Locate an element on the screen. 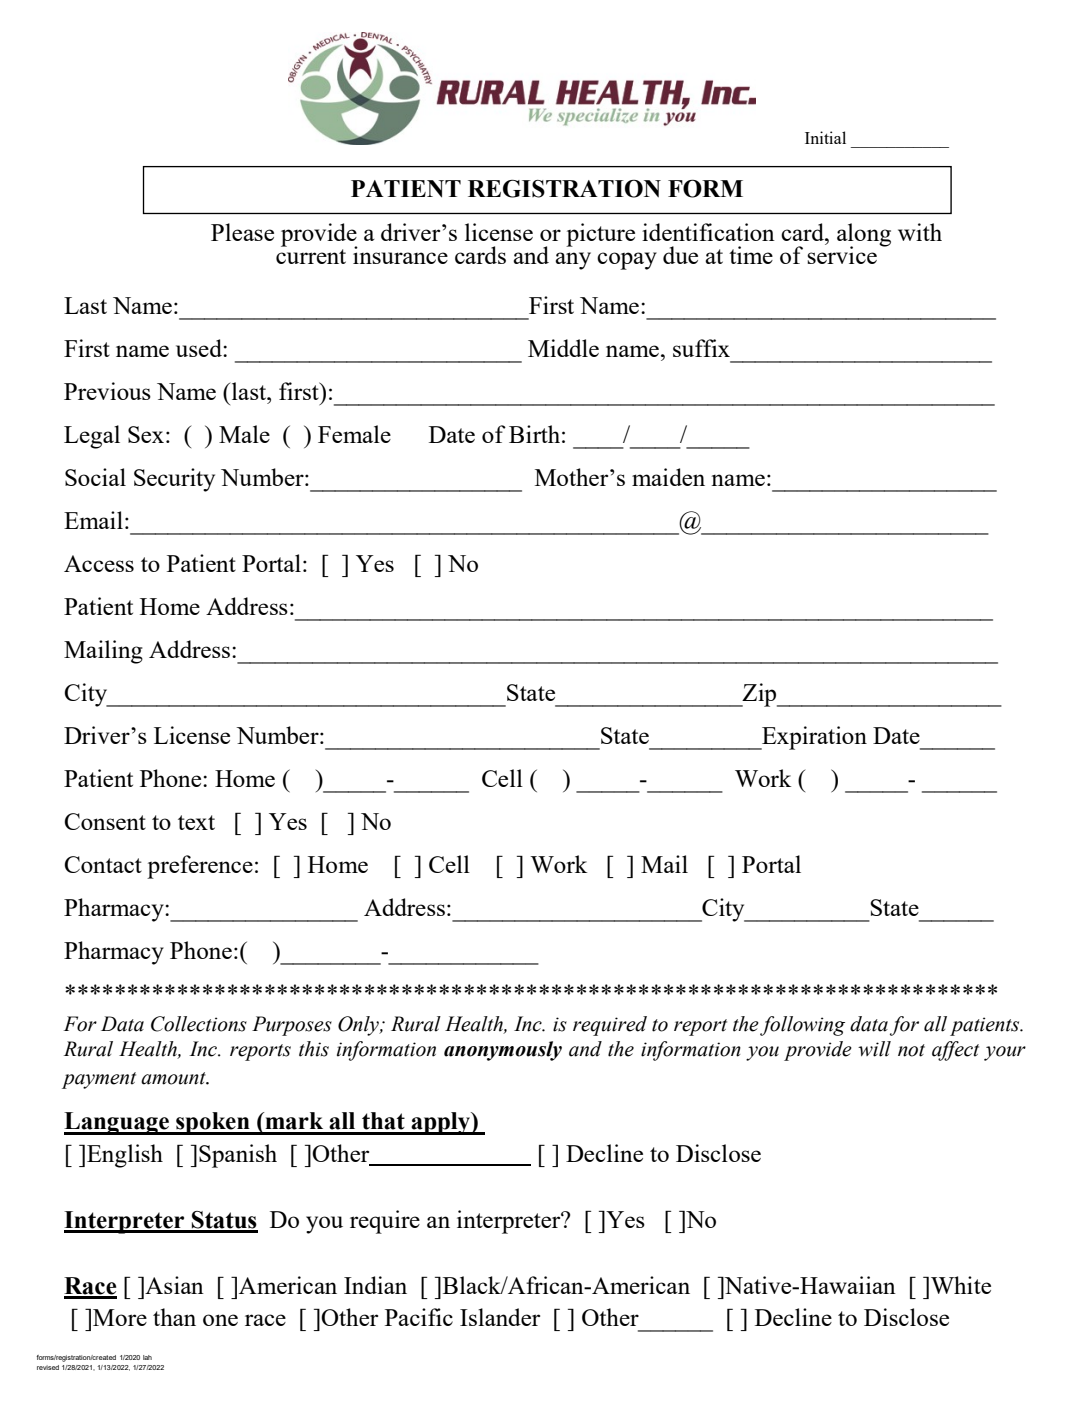 Image resolution: width=1089 pixels, height=1409 pixels. picture is located at coordinates (600, 235).
